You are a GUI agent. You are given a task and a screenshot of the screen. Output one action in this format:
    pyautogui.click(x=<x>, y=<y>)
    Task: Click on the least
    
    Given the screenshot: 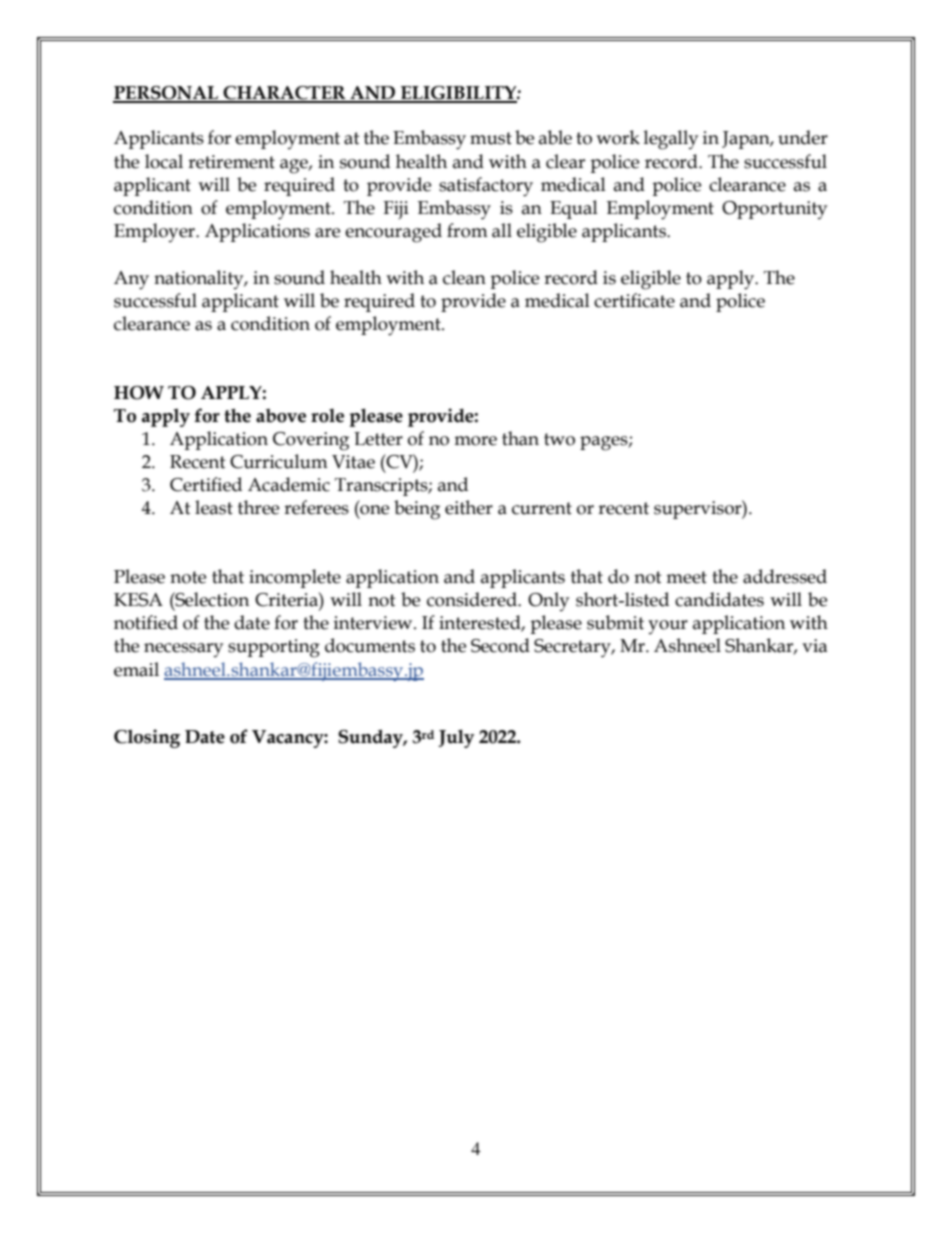 What is the action you would take?
    pyautogui.click(x=214, y=507)
